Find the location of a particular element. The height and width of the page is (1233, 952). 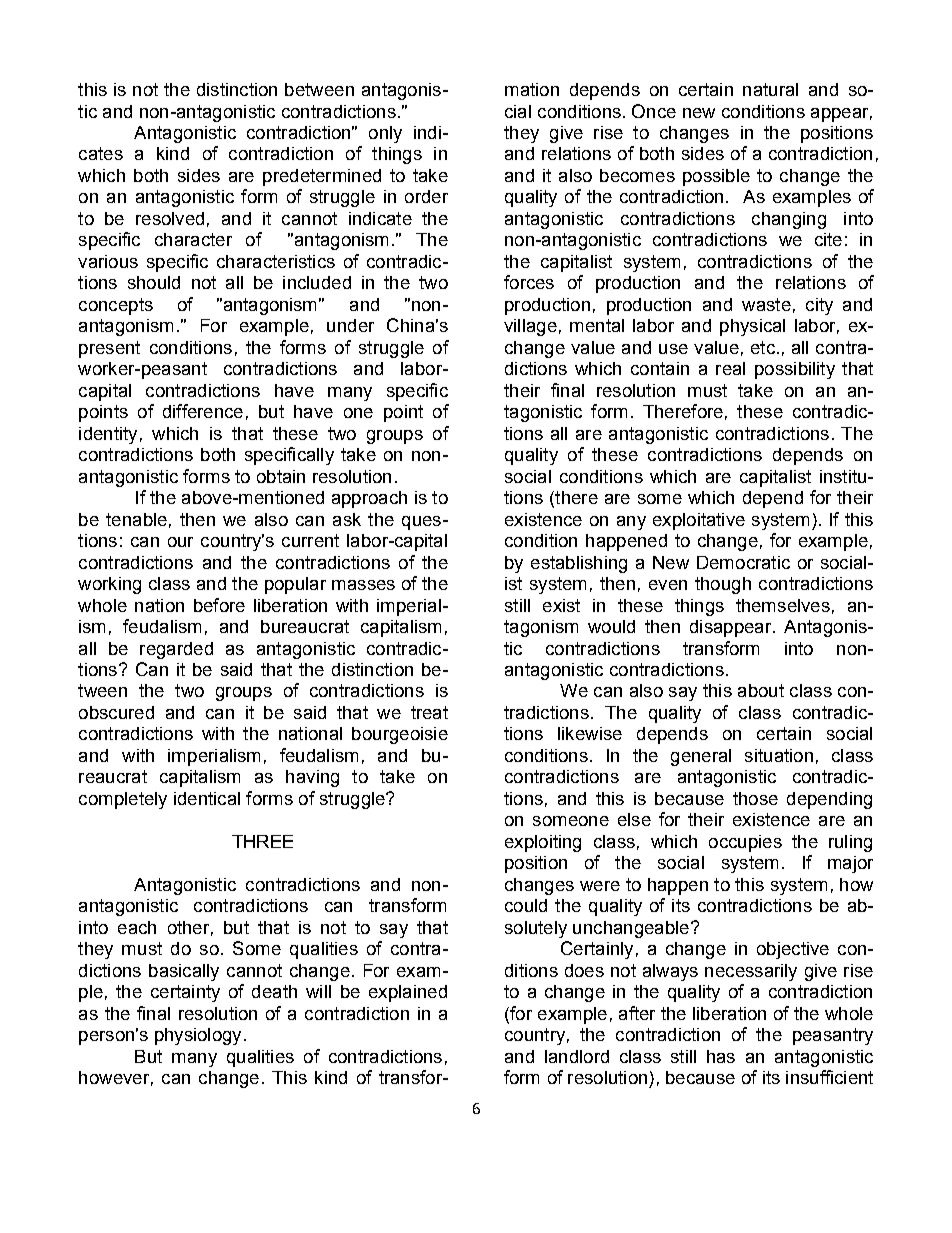

exploiting is located at coordinates (543, 843).
